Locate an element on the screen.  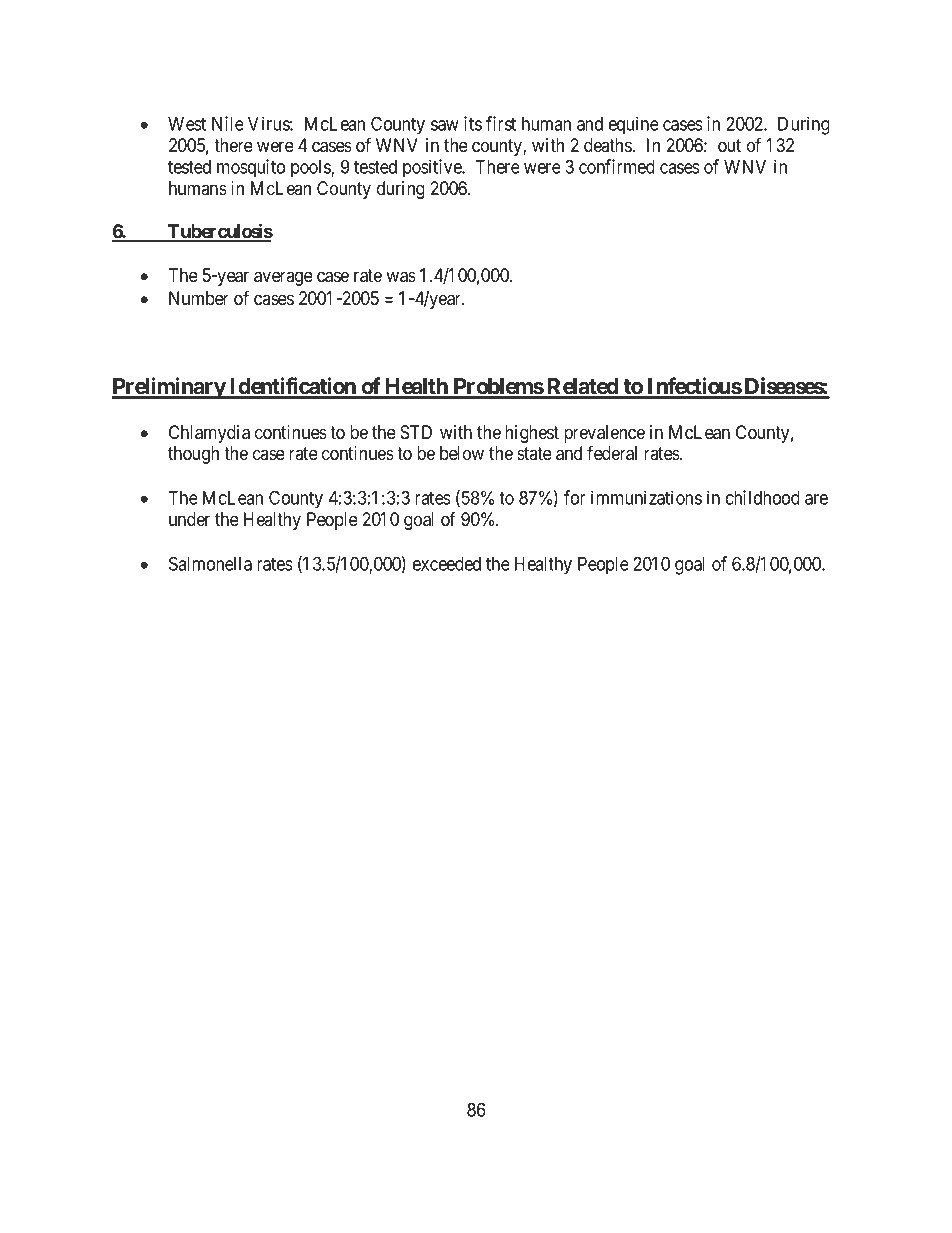
was is located at coordinates (401, 277).
